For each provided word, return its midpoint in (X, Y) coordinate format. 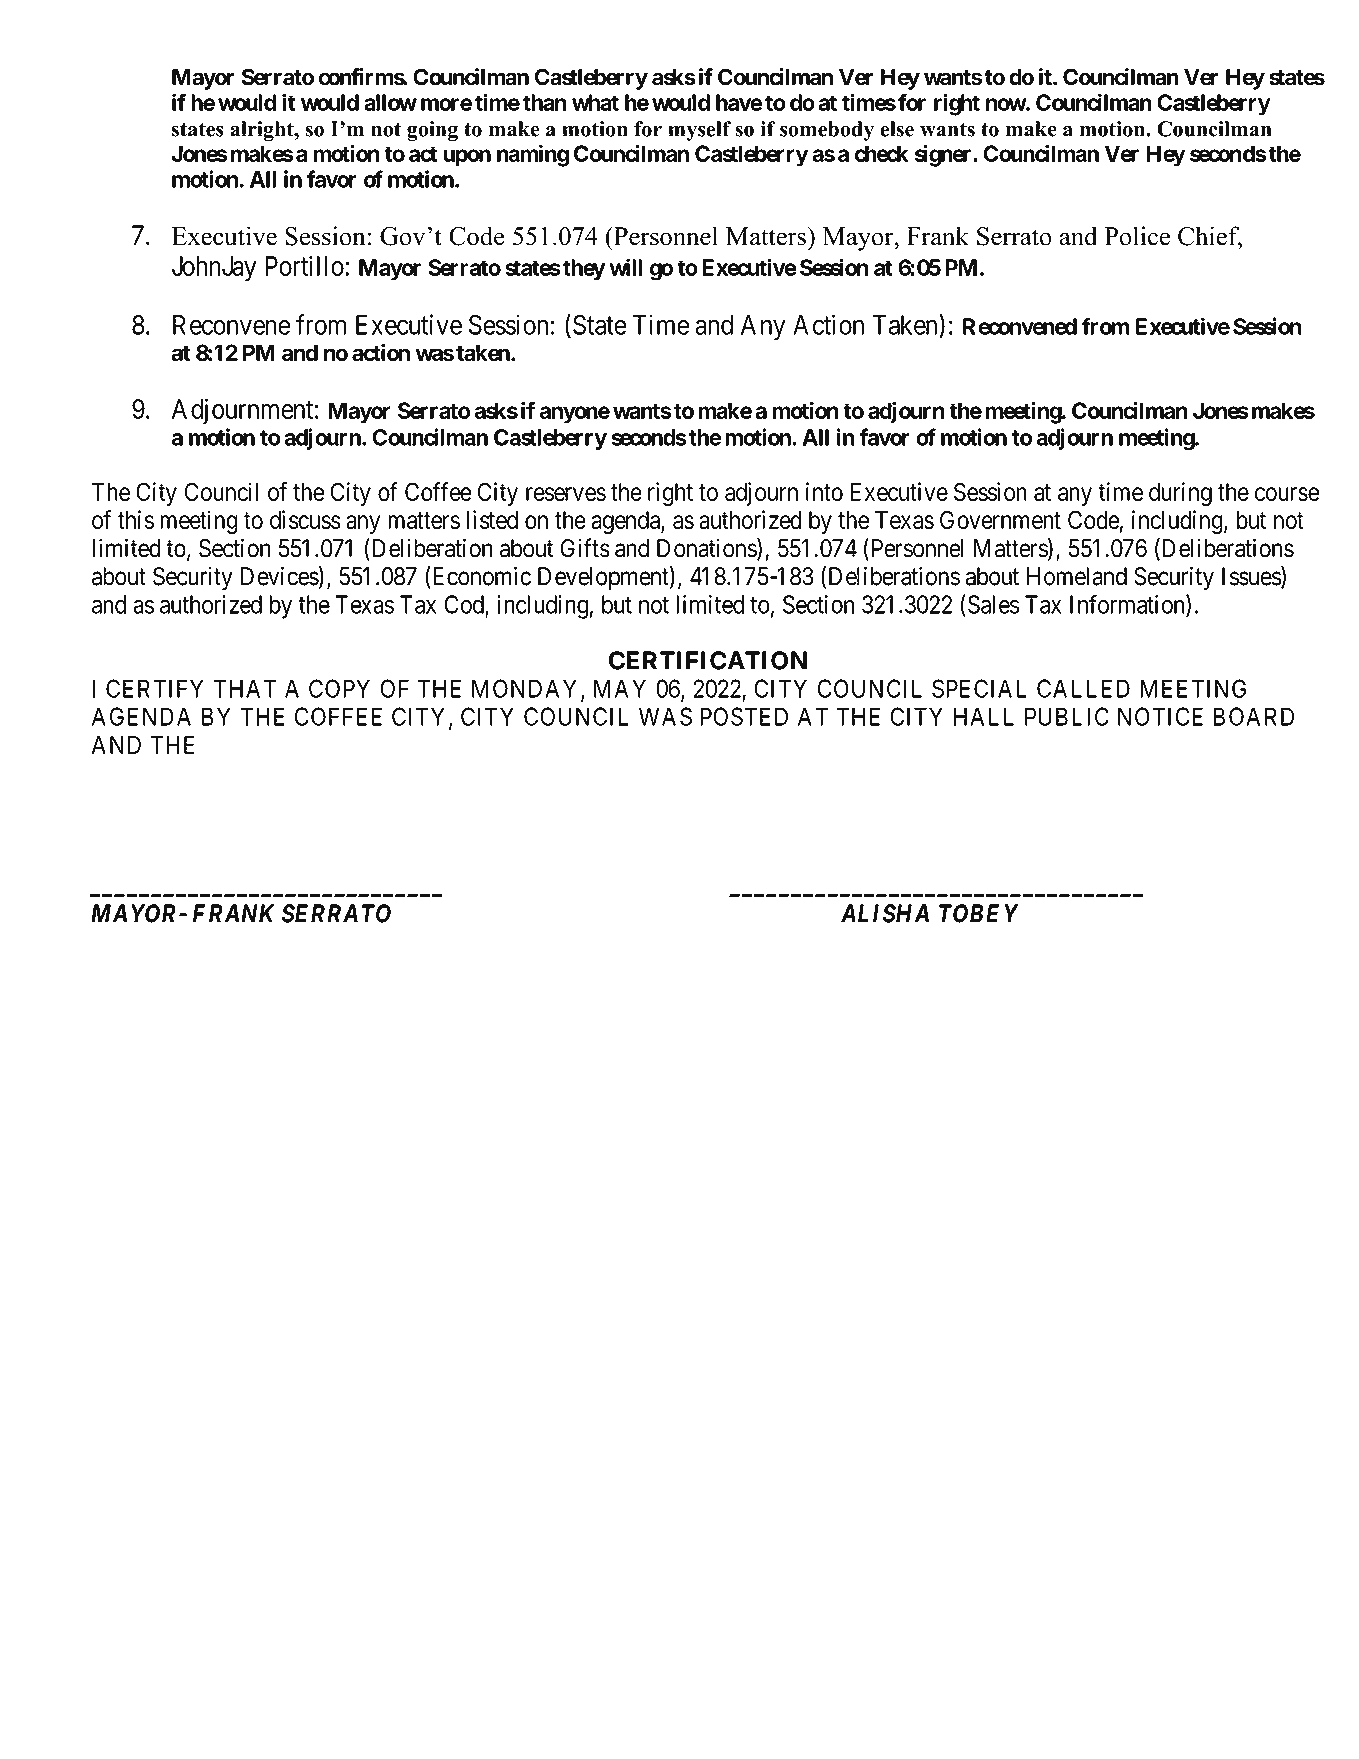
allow (390, 102)
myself (699, 131)
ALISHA (885, 913)
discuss (305, 519)
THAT (245, 688)
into (824, 491)
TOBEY (979, 913)
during (1180, 494)
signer (944, 155)
